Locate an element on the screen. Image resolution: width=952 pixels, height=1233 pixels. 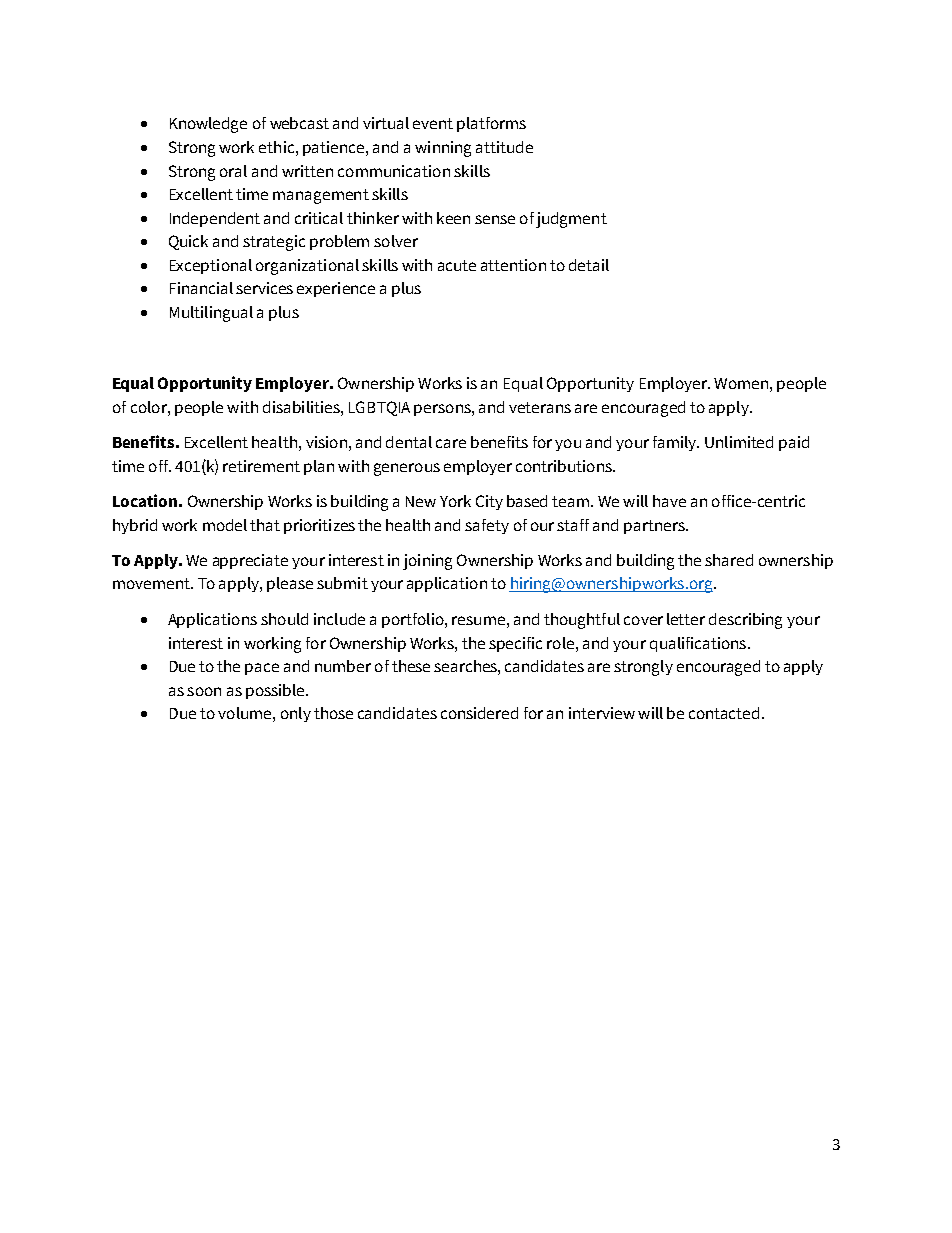
care is located at coordinates (451, 443).
